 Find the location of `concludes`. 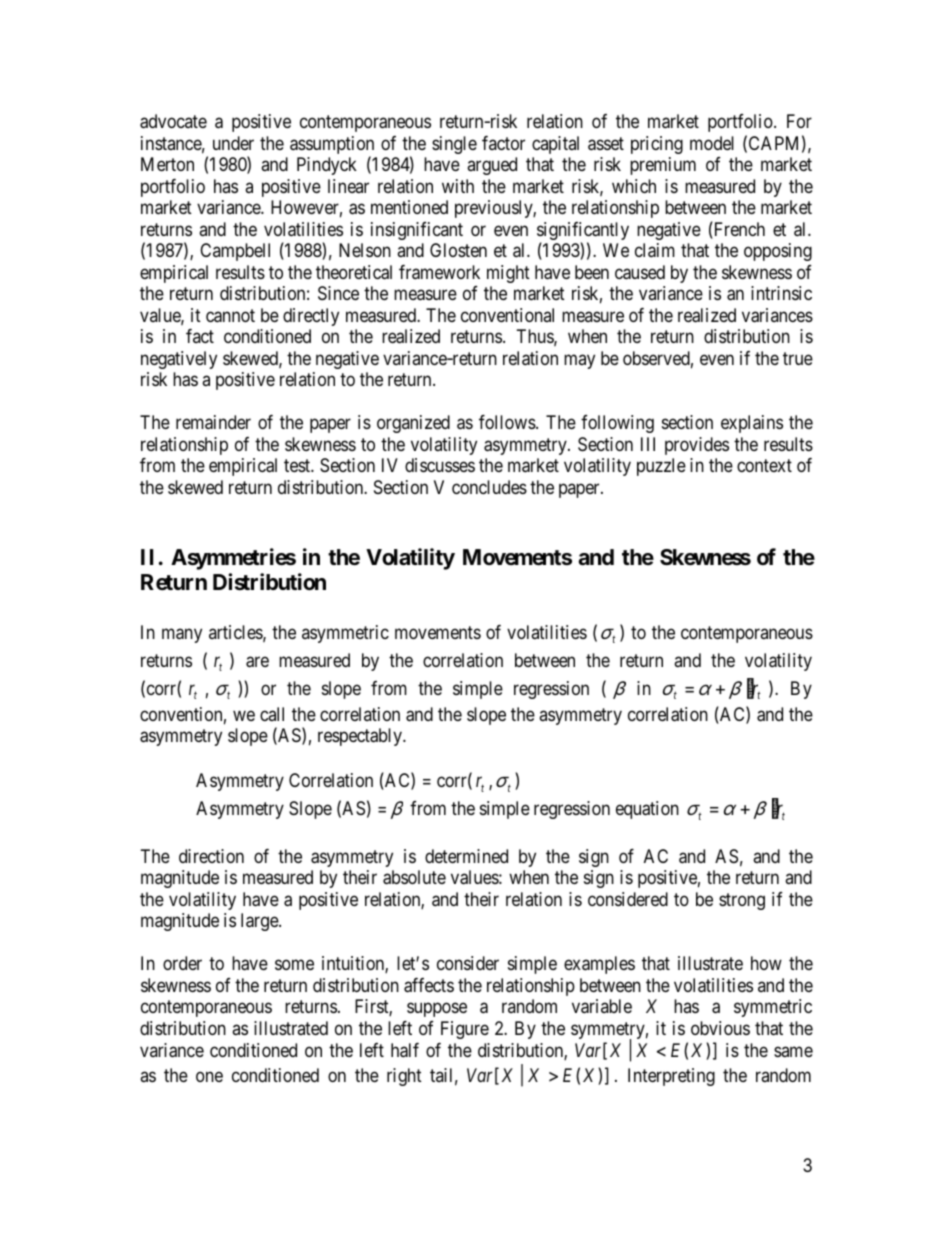

concludes is located at coordinates (489, 487).
